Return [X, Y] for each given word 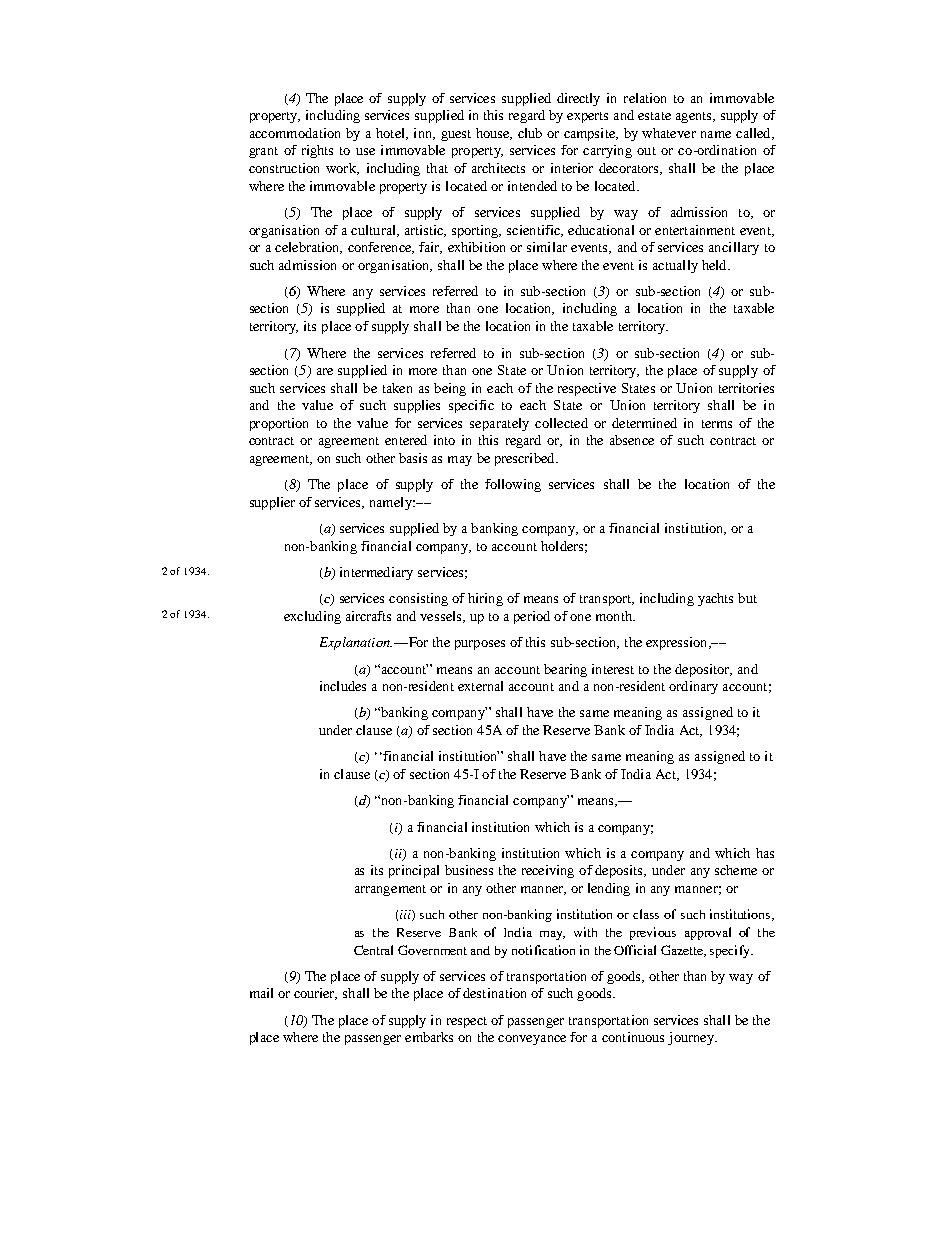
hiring [485, 599]
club [530, 133]
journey [692, 1038]
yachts [715, 599]
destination [494, 993]
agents [695, 117]
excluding [312, 617]
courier [315, 994]
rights [317, 151]
